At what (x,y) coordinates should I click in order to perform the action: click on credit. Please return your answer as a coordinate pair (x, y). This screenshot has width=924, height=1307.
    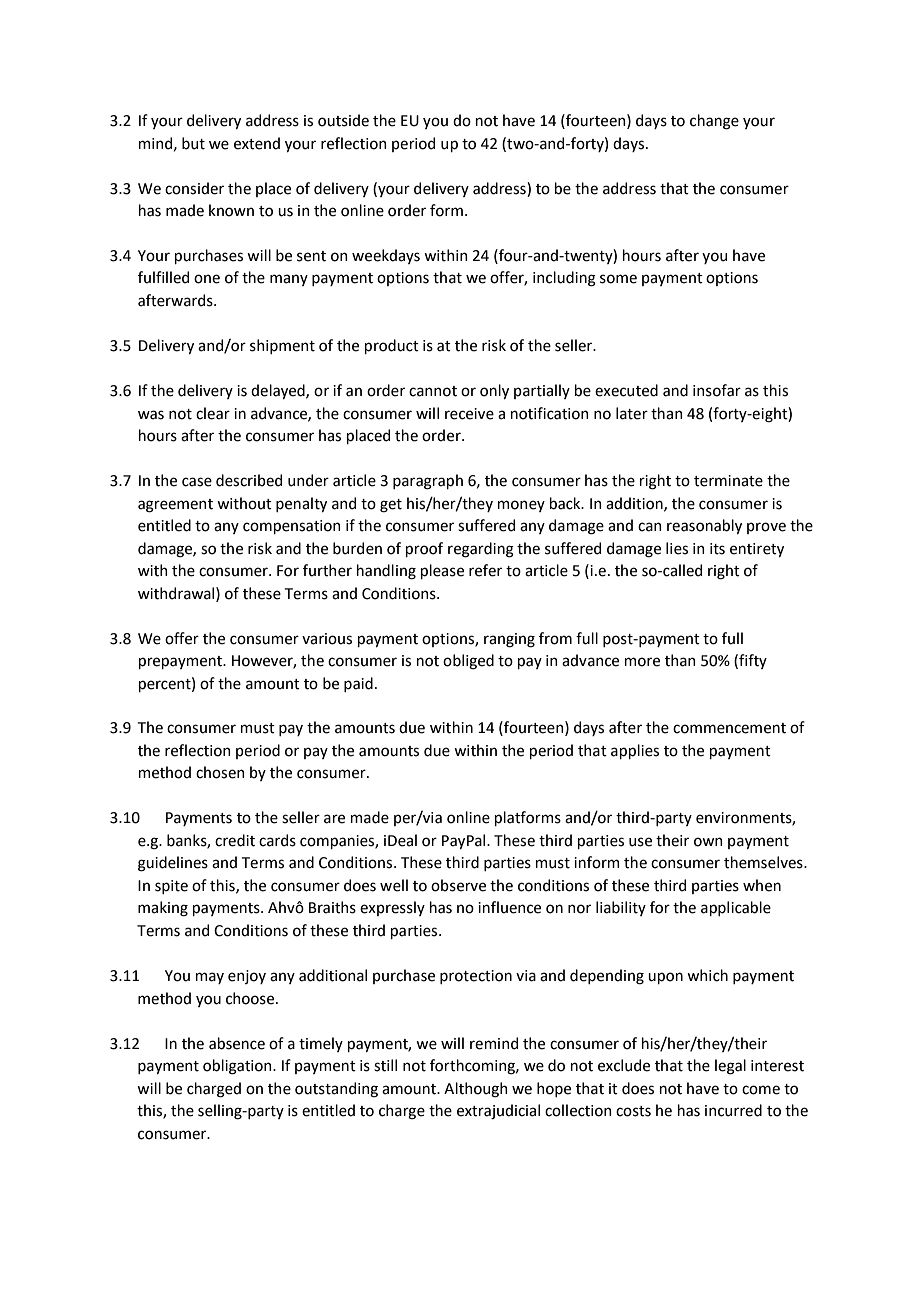
    Looking at the image, I should click on (235, 840).
